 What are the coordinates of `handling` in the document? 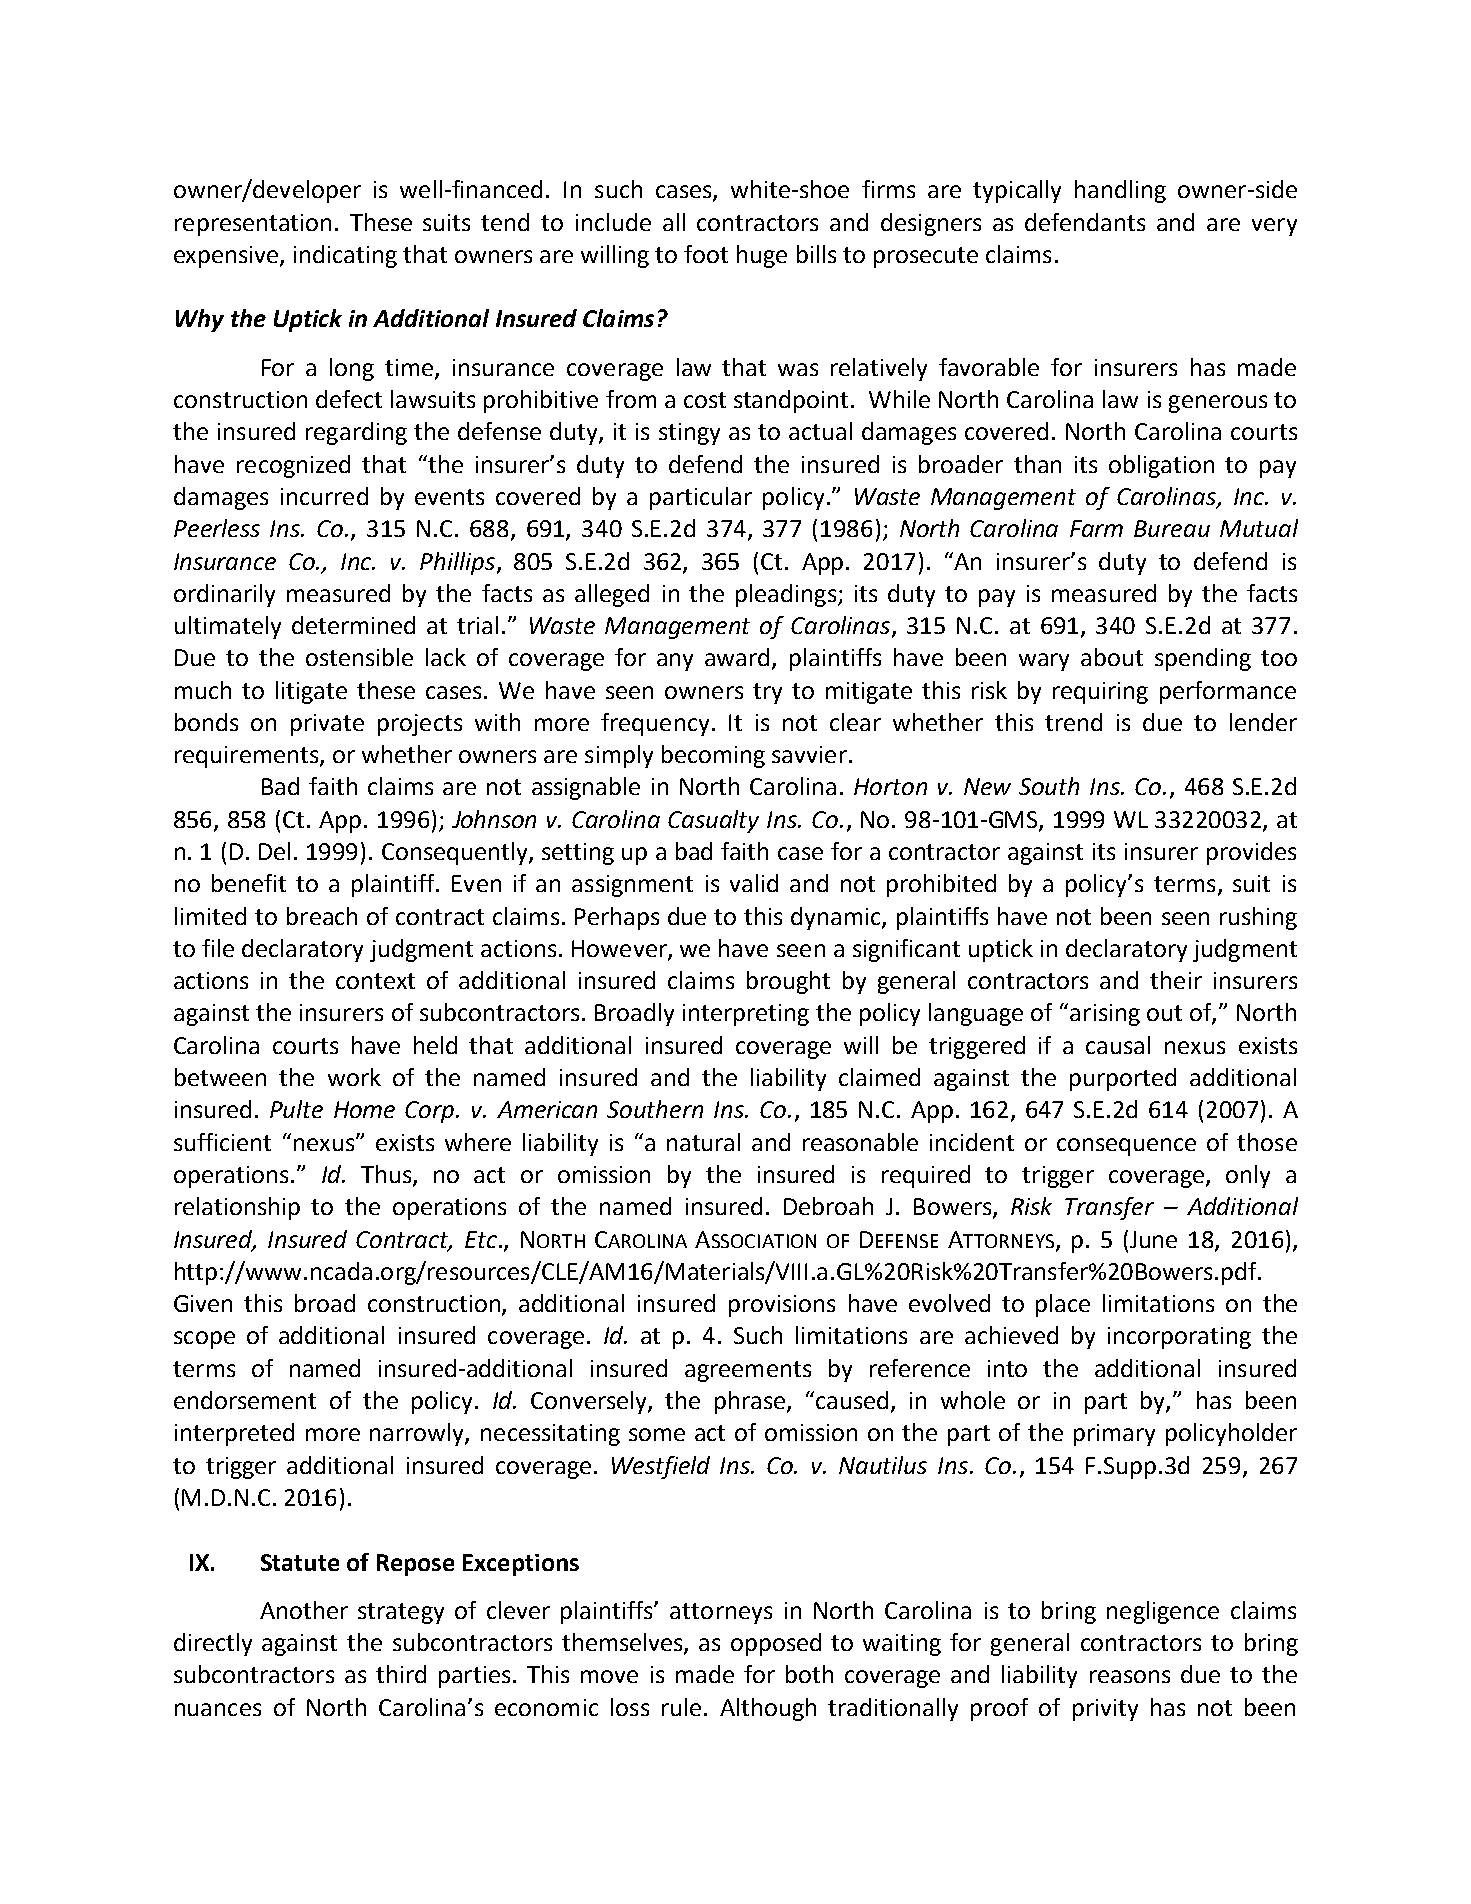 It's located at (1120, 191).
